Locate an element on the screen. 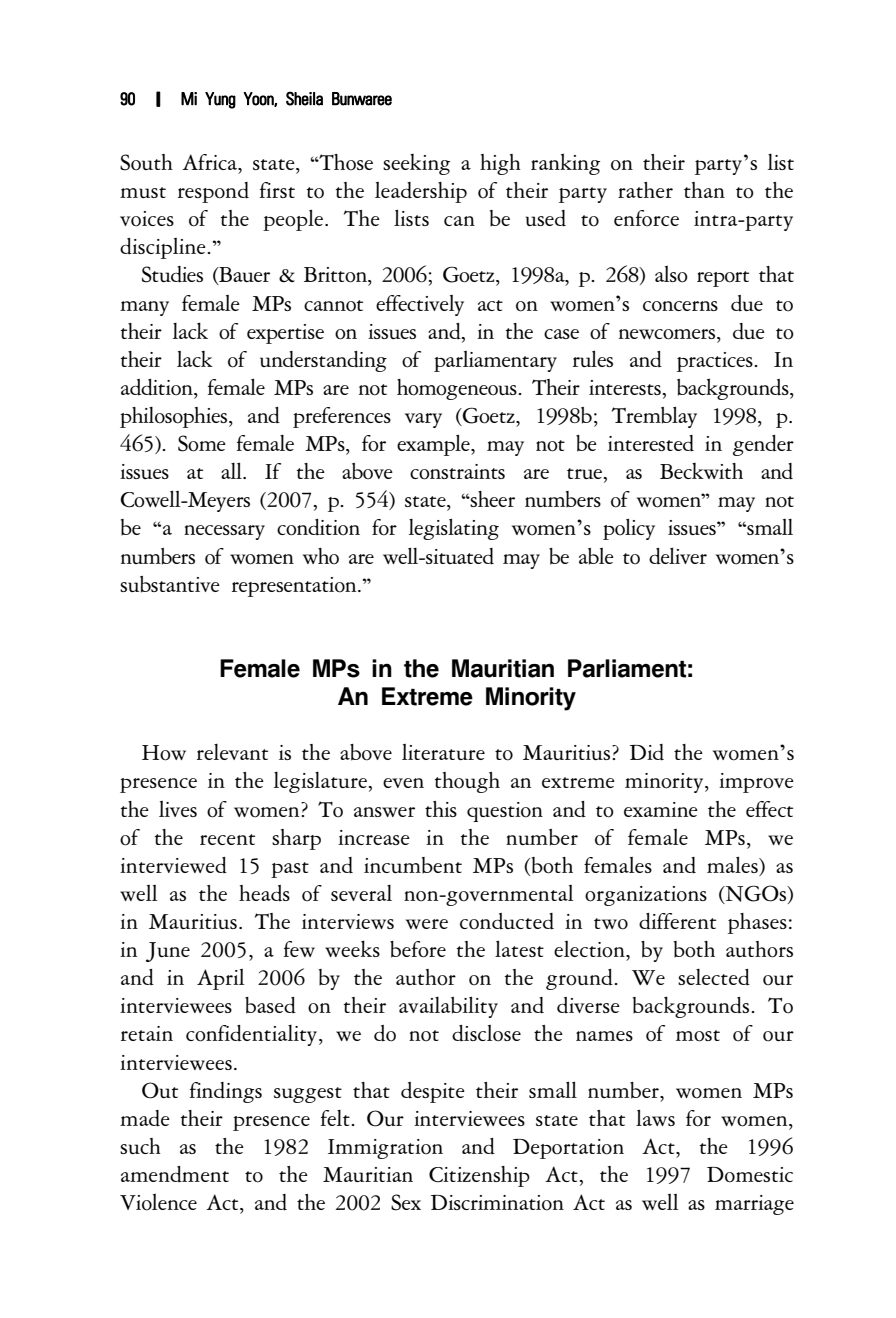 This screenshot has width=896, height=1318. deliver is located at coordinates (678, 555).
